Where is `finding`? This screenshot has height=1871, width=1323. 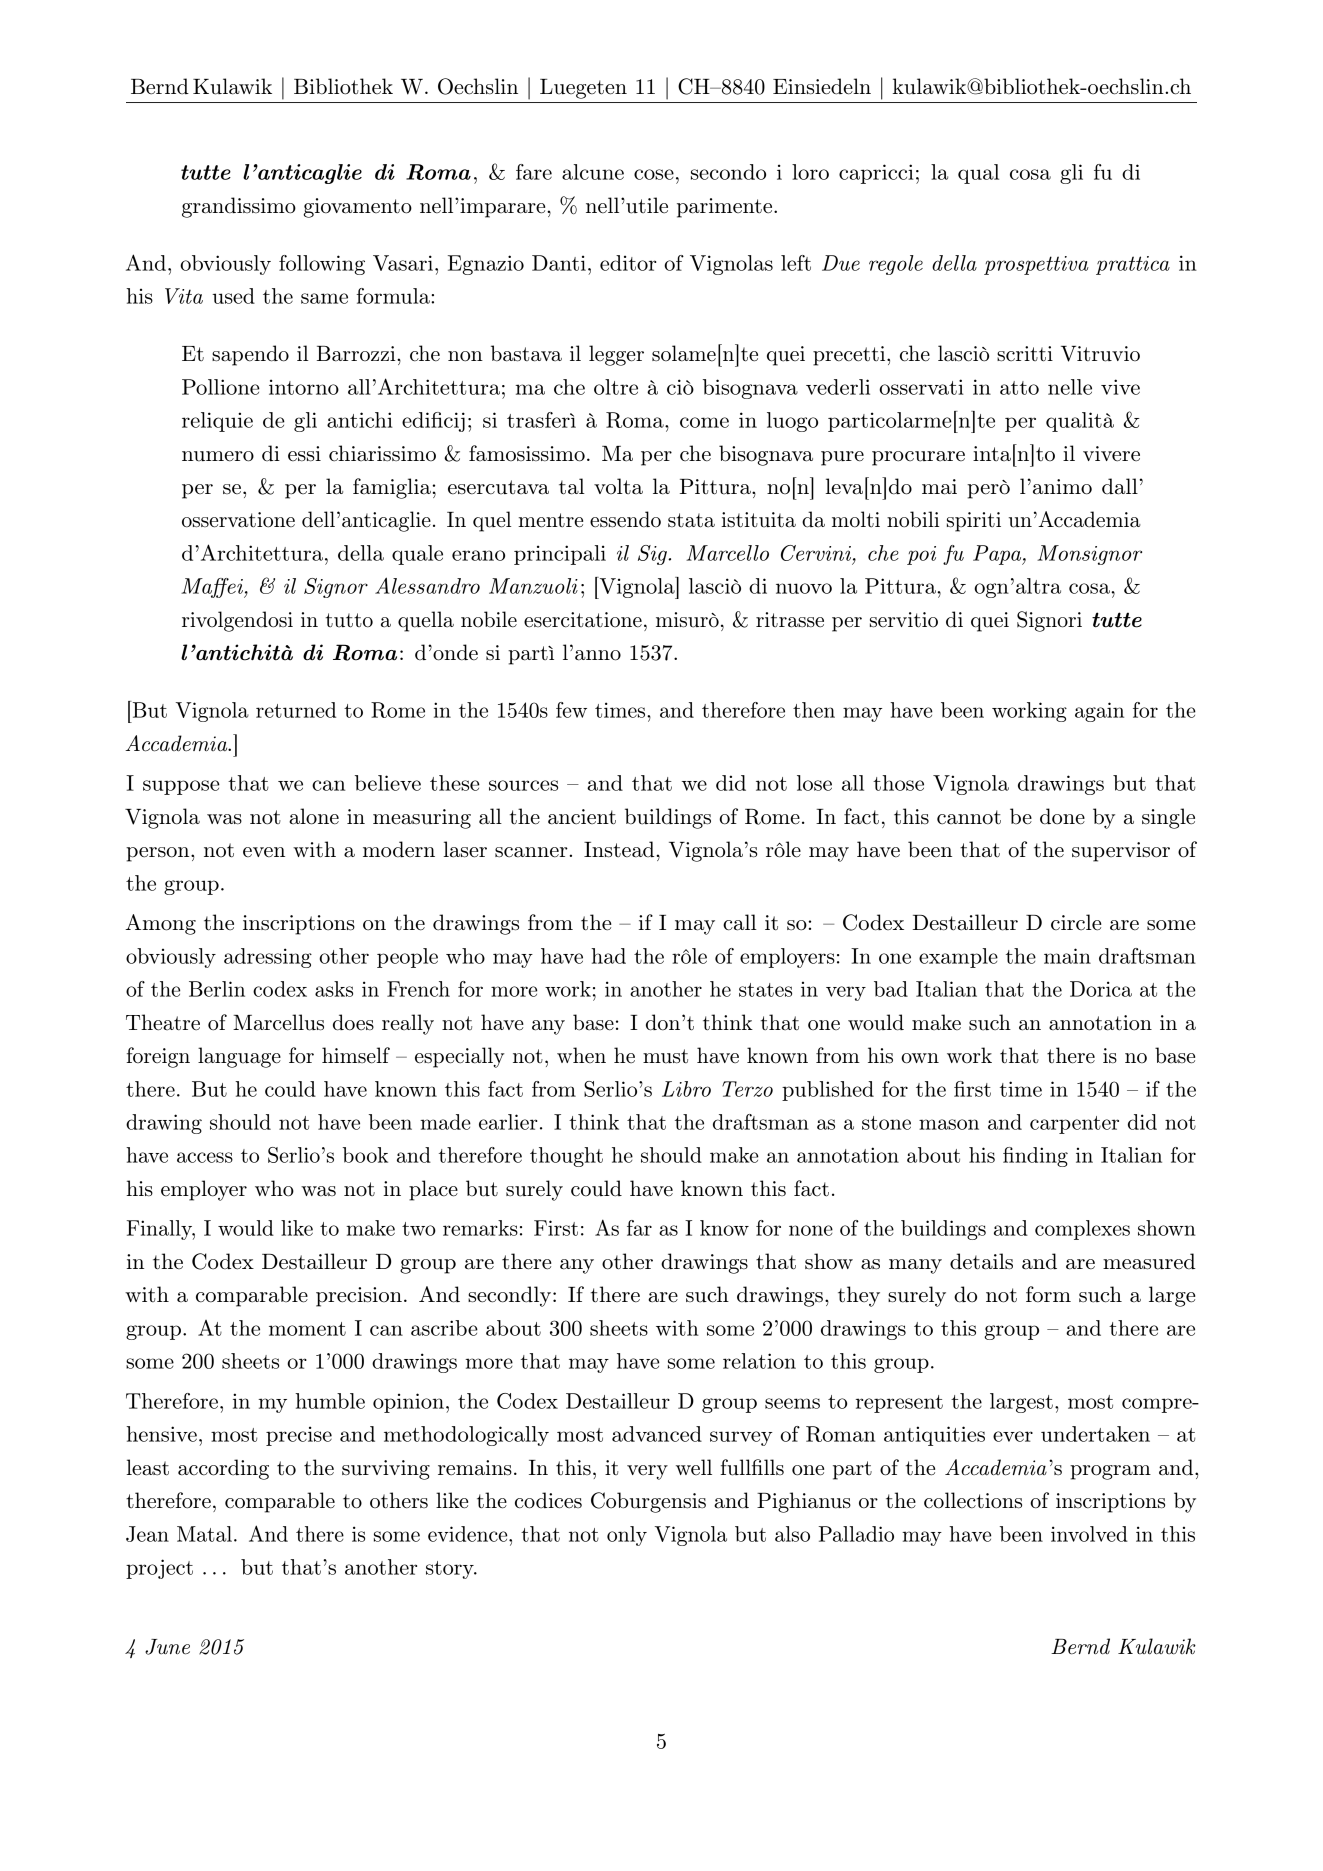 finding is located at coordinates (1035, 1157).
